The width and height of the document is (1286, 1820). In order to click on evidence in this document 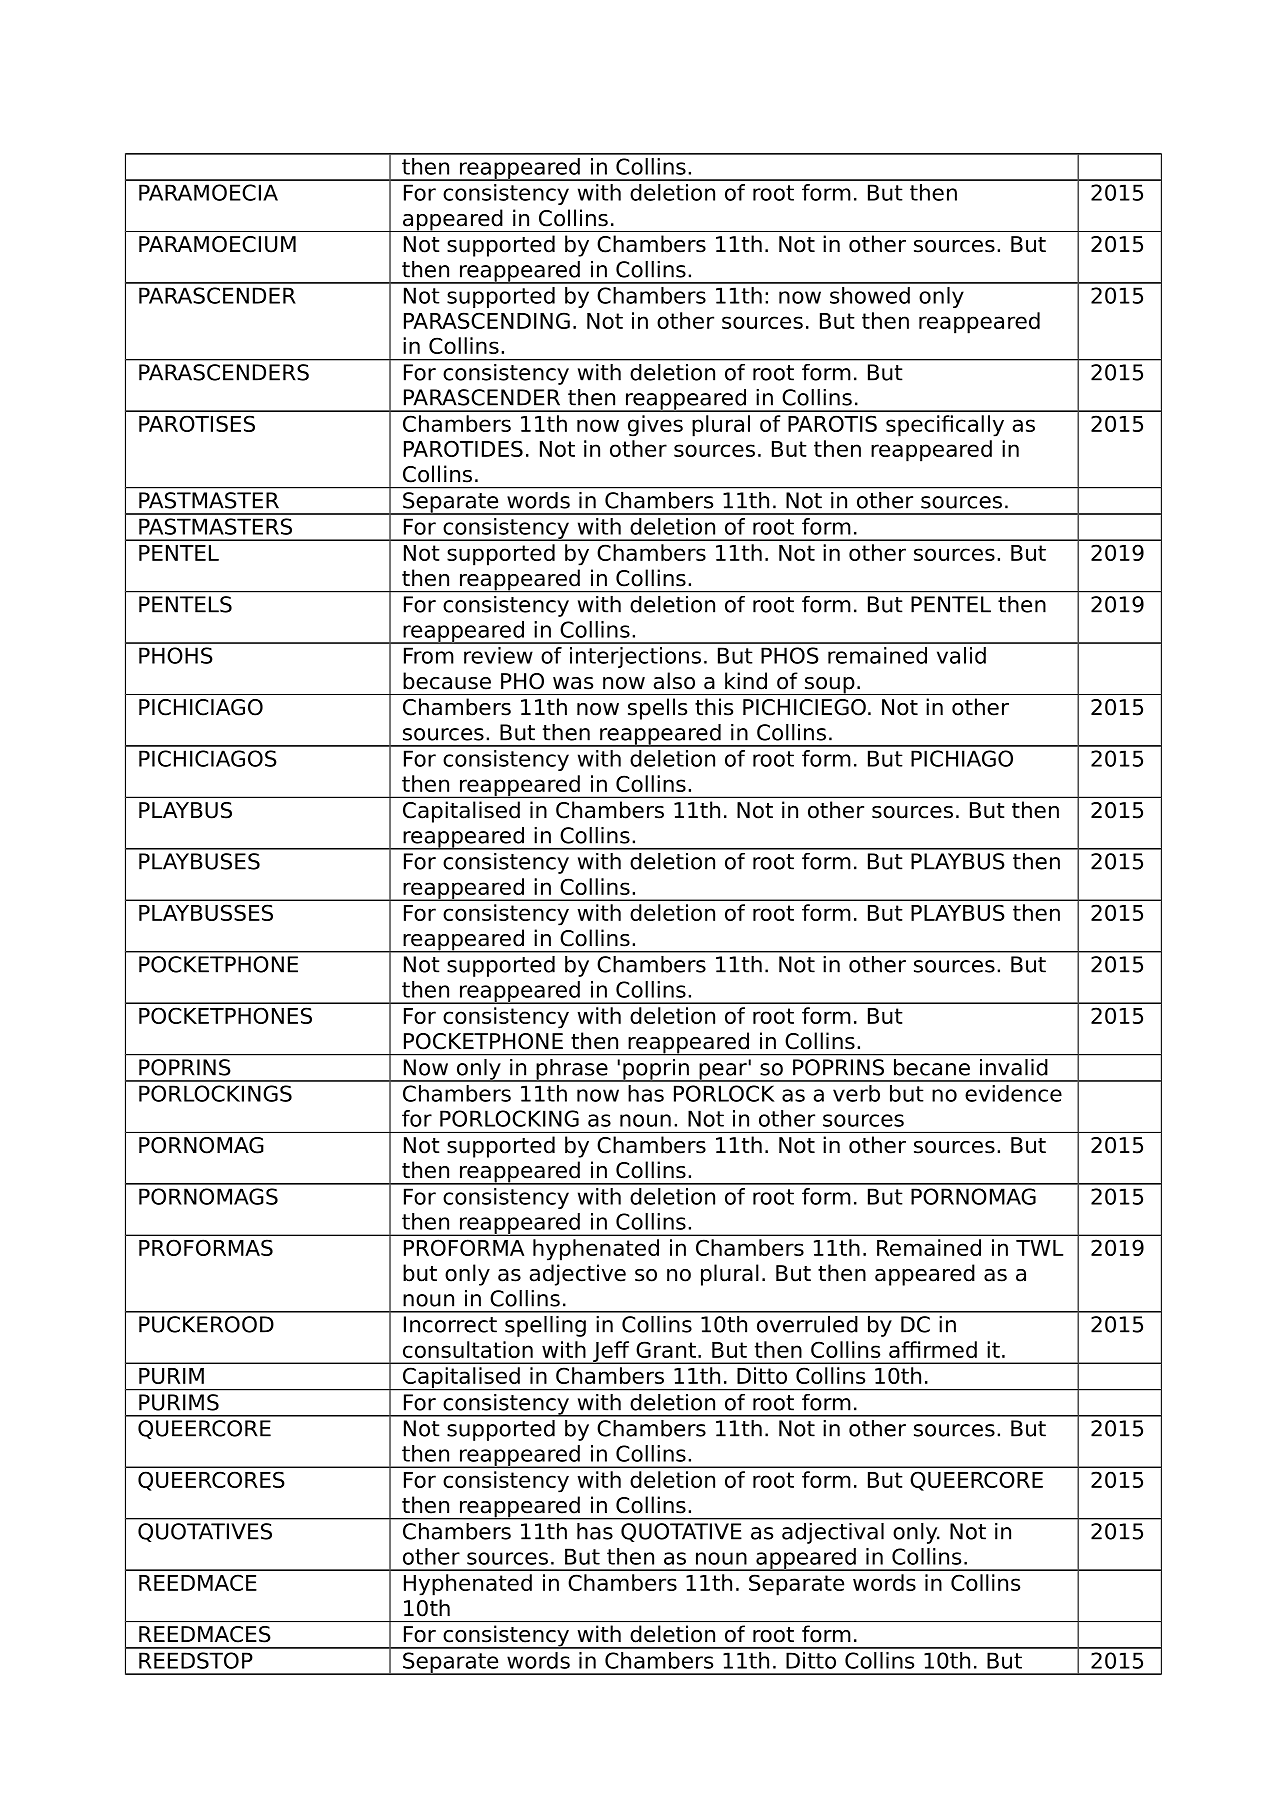, I will do `click(1013, 1093)`.
